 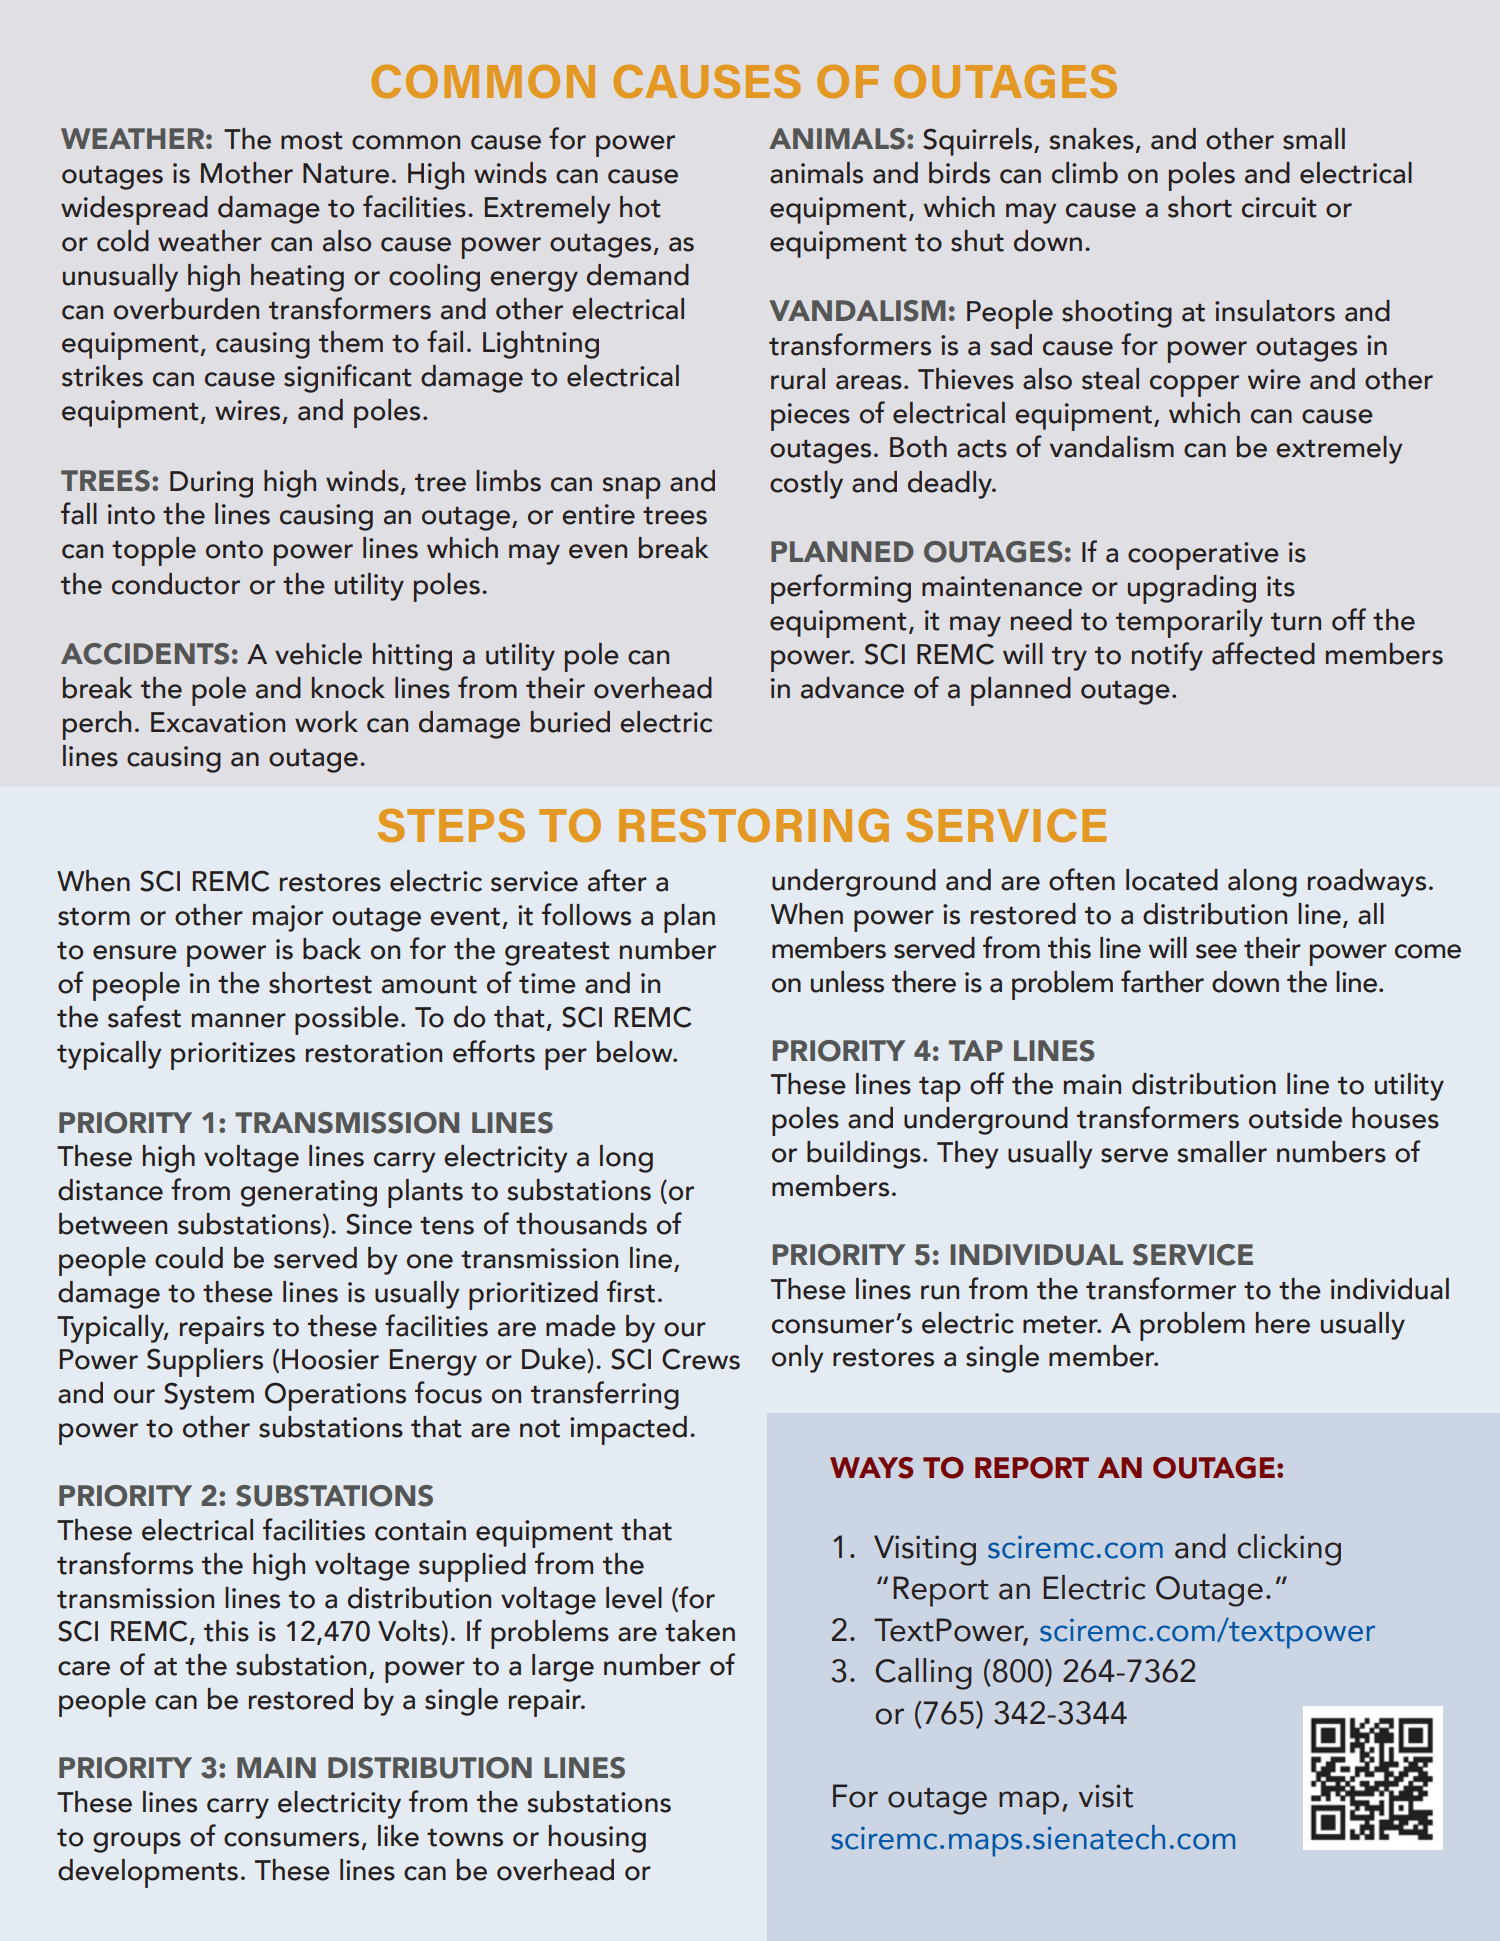 What do you see at coordinates (209, 1396) in the screenshot?
I see `System` at bounding box center [209, 1396].
